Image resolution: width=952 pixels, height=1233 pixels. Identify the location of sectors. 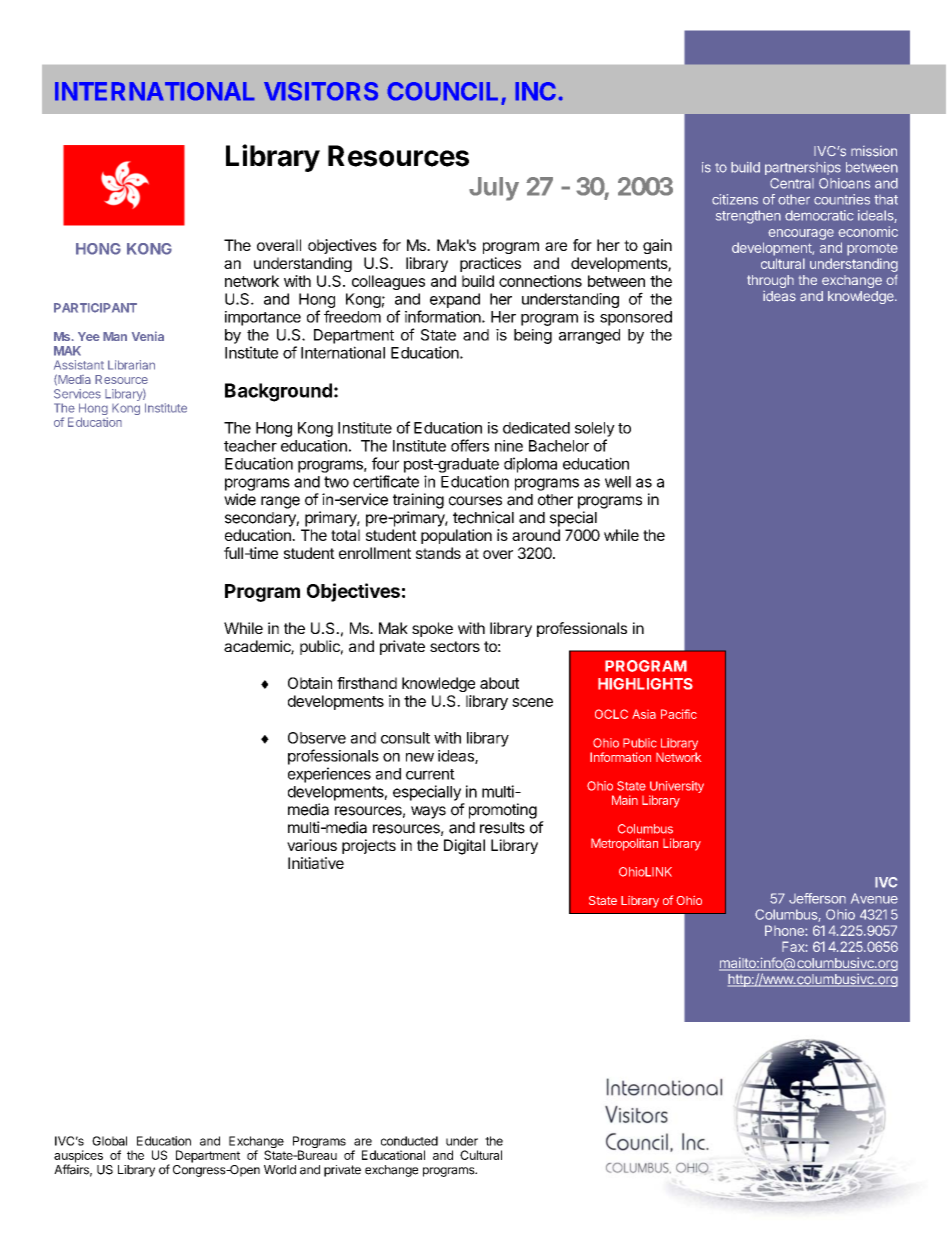
(455, 646).
